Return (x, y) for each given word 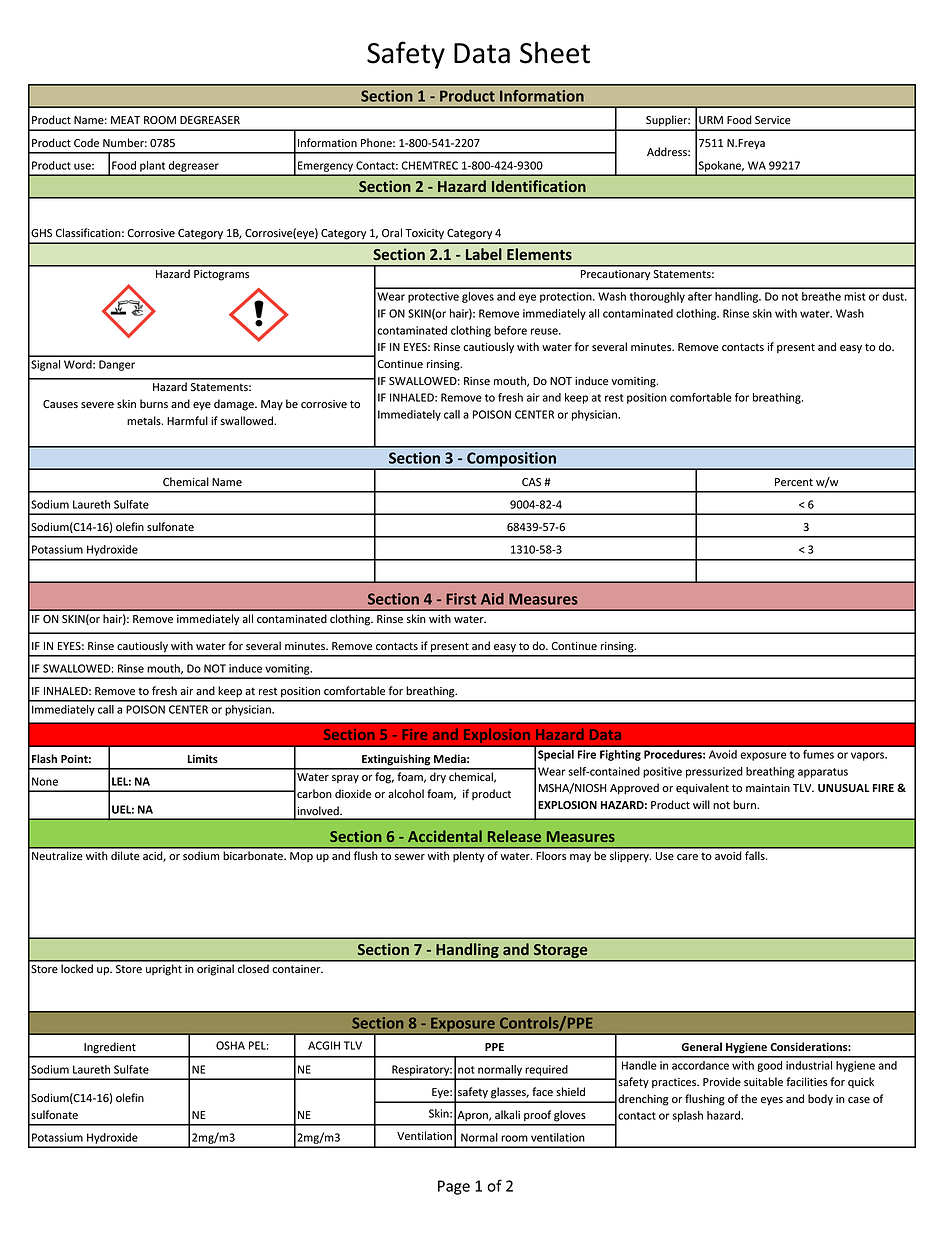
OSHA (230, 1045)
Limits (203, 758)
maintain (768, 788)
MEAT (125, 120)
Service (773, 120)
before (510, 330)
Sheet (555, 52)
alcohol (406, 793)
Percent (794, 482)
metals (145, 421)
